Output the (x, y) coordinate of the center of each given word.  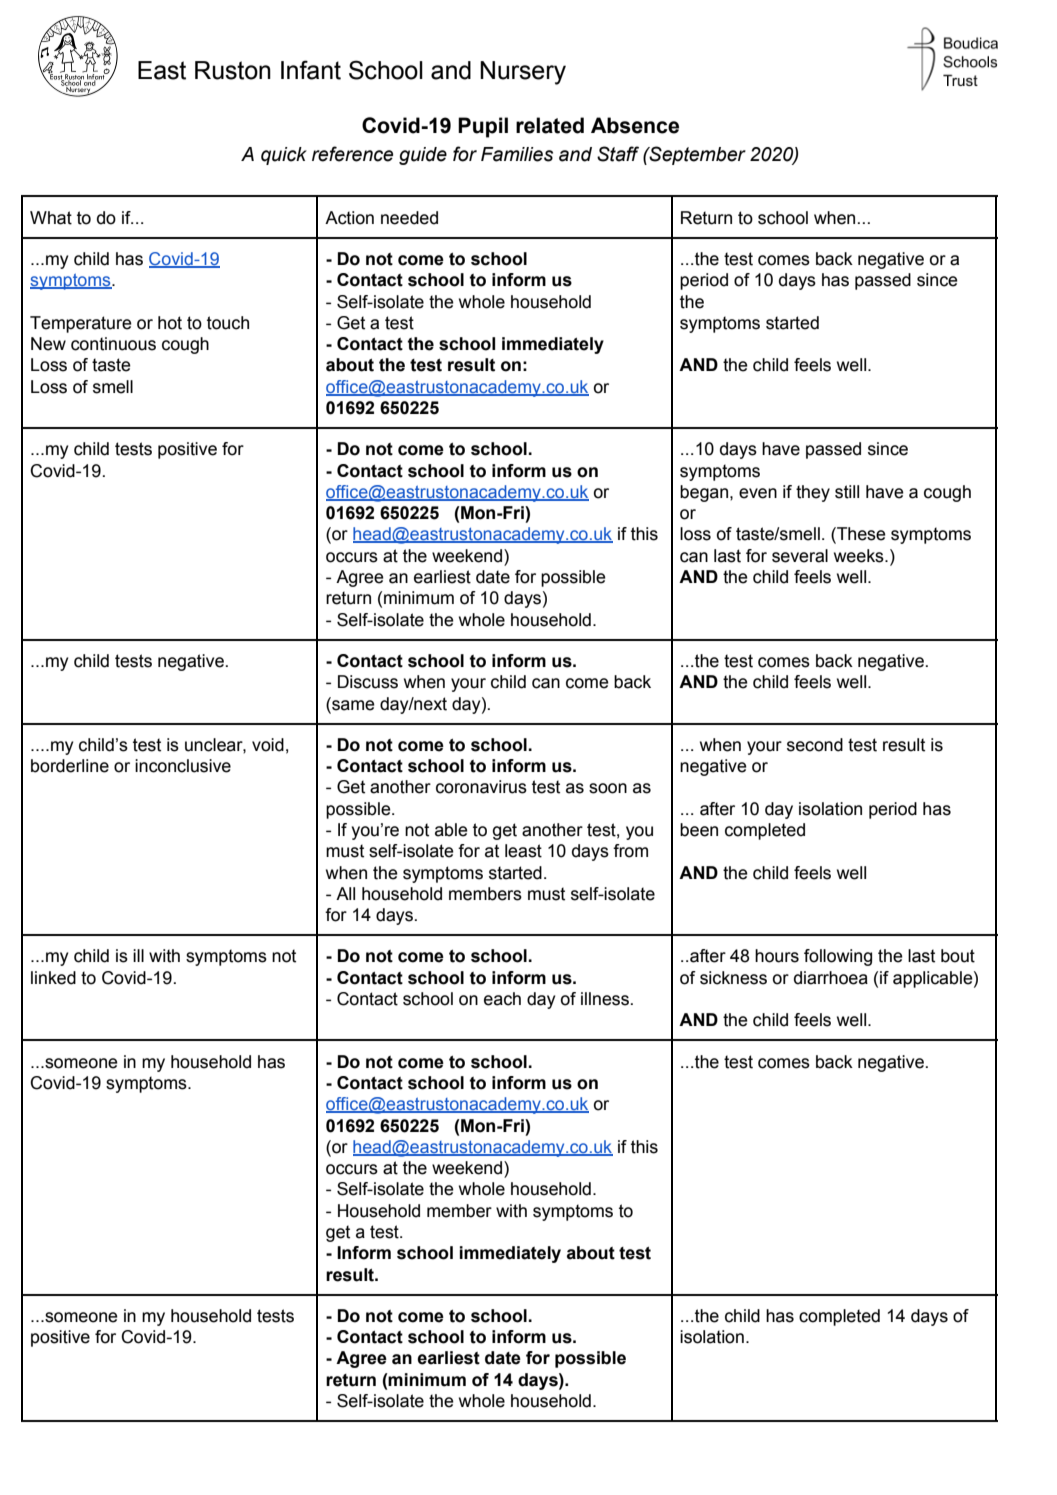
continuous (113, 344)
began (705, 493)
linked (53, 978)
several (800, 556)
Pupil (483, 127)
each (502, 999)
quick (284, 156)
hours (777, 956)
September (697, 155)
